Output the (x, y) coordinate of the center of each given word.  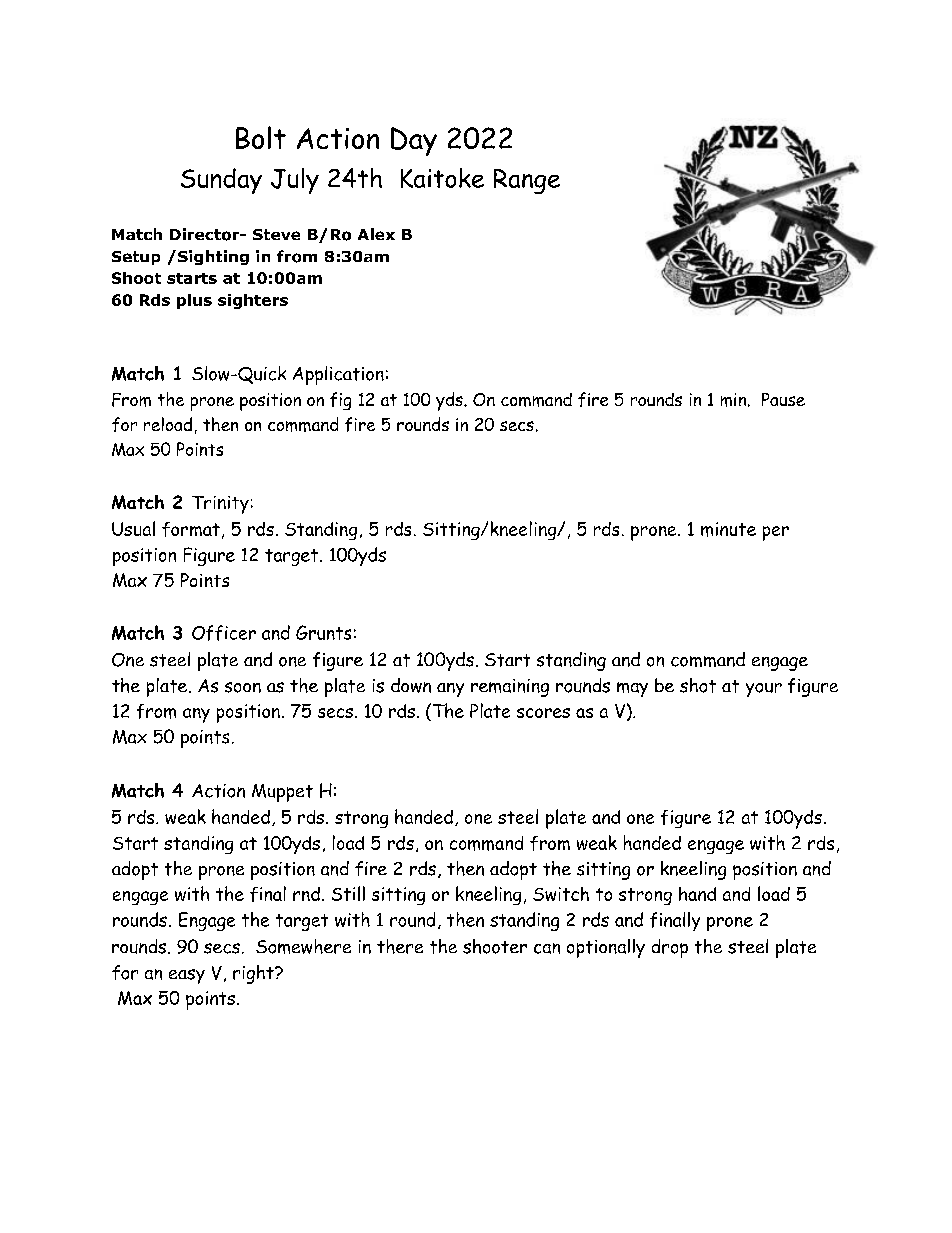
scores (543, 713)
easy (187, 976)
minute (728, 529)
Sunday (221, 181)
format (191, 529)
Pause (783, 399)
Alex (376, 234)
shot (698, 685)
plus (194, 301)
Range (527, 181)
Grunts (323, 632)
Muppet (282, 793)
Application (338, 375)
